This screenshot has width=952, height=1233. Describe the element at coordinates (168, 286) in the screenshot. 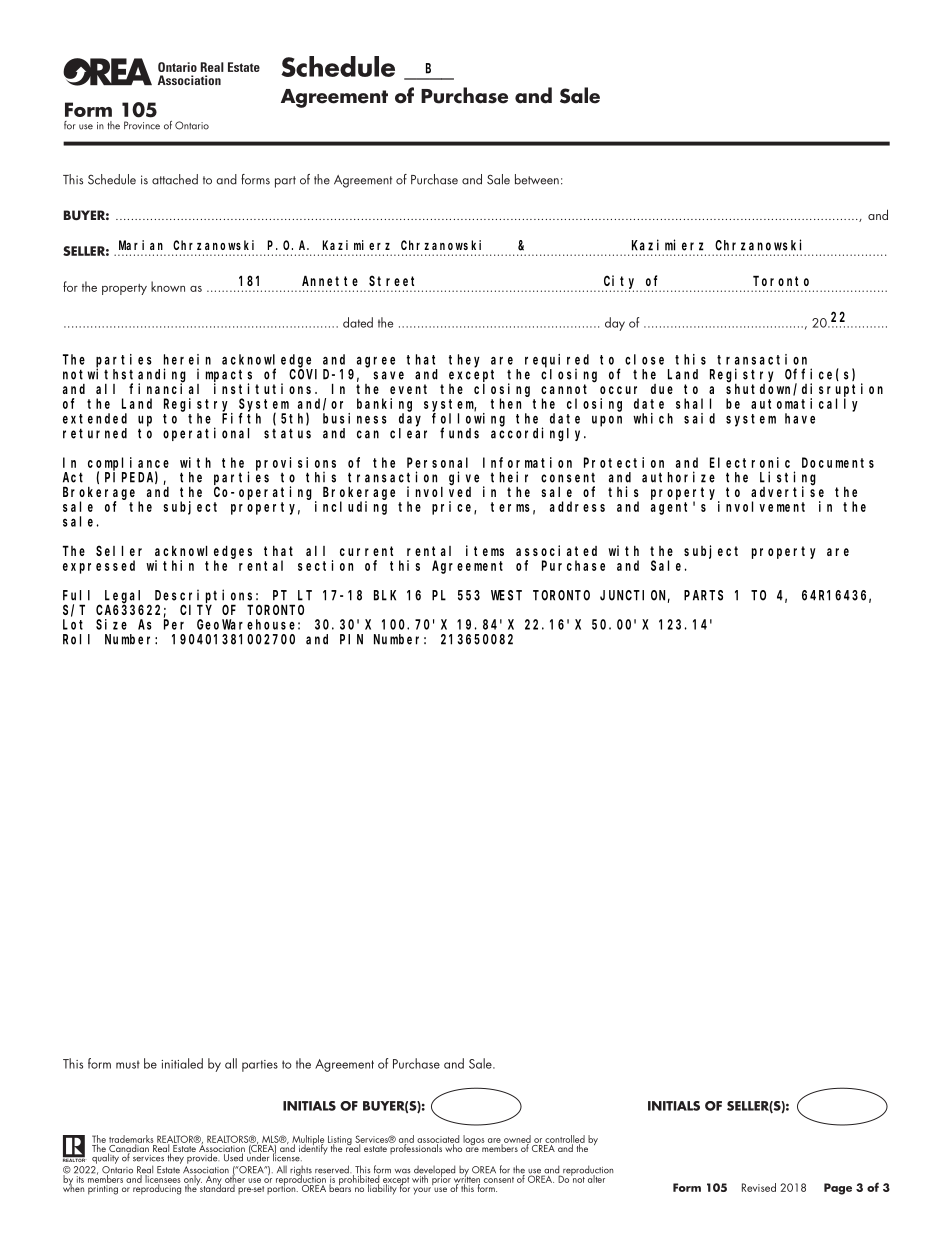

I see `known` at that location.
